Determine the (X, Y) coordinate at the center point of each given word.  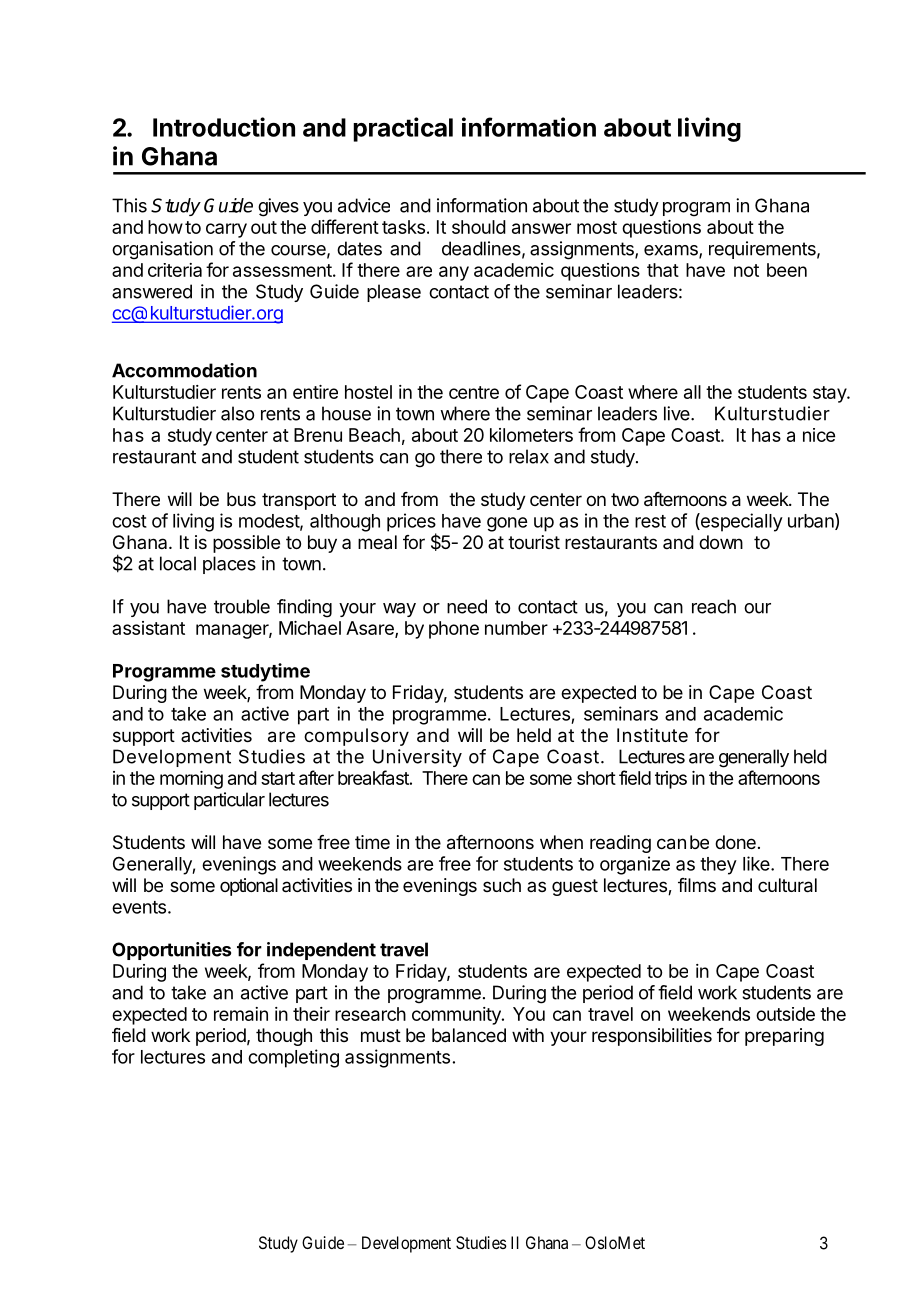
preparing (784, 1037)
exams (672, 251)
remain (241, 1014)
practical (403, 129)
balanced (469, 1035)
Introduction (224, 127)
